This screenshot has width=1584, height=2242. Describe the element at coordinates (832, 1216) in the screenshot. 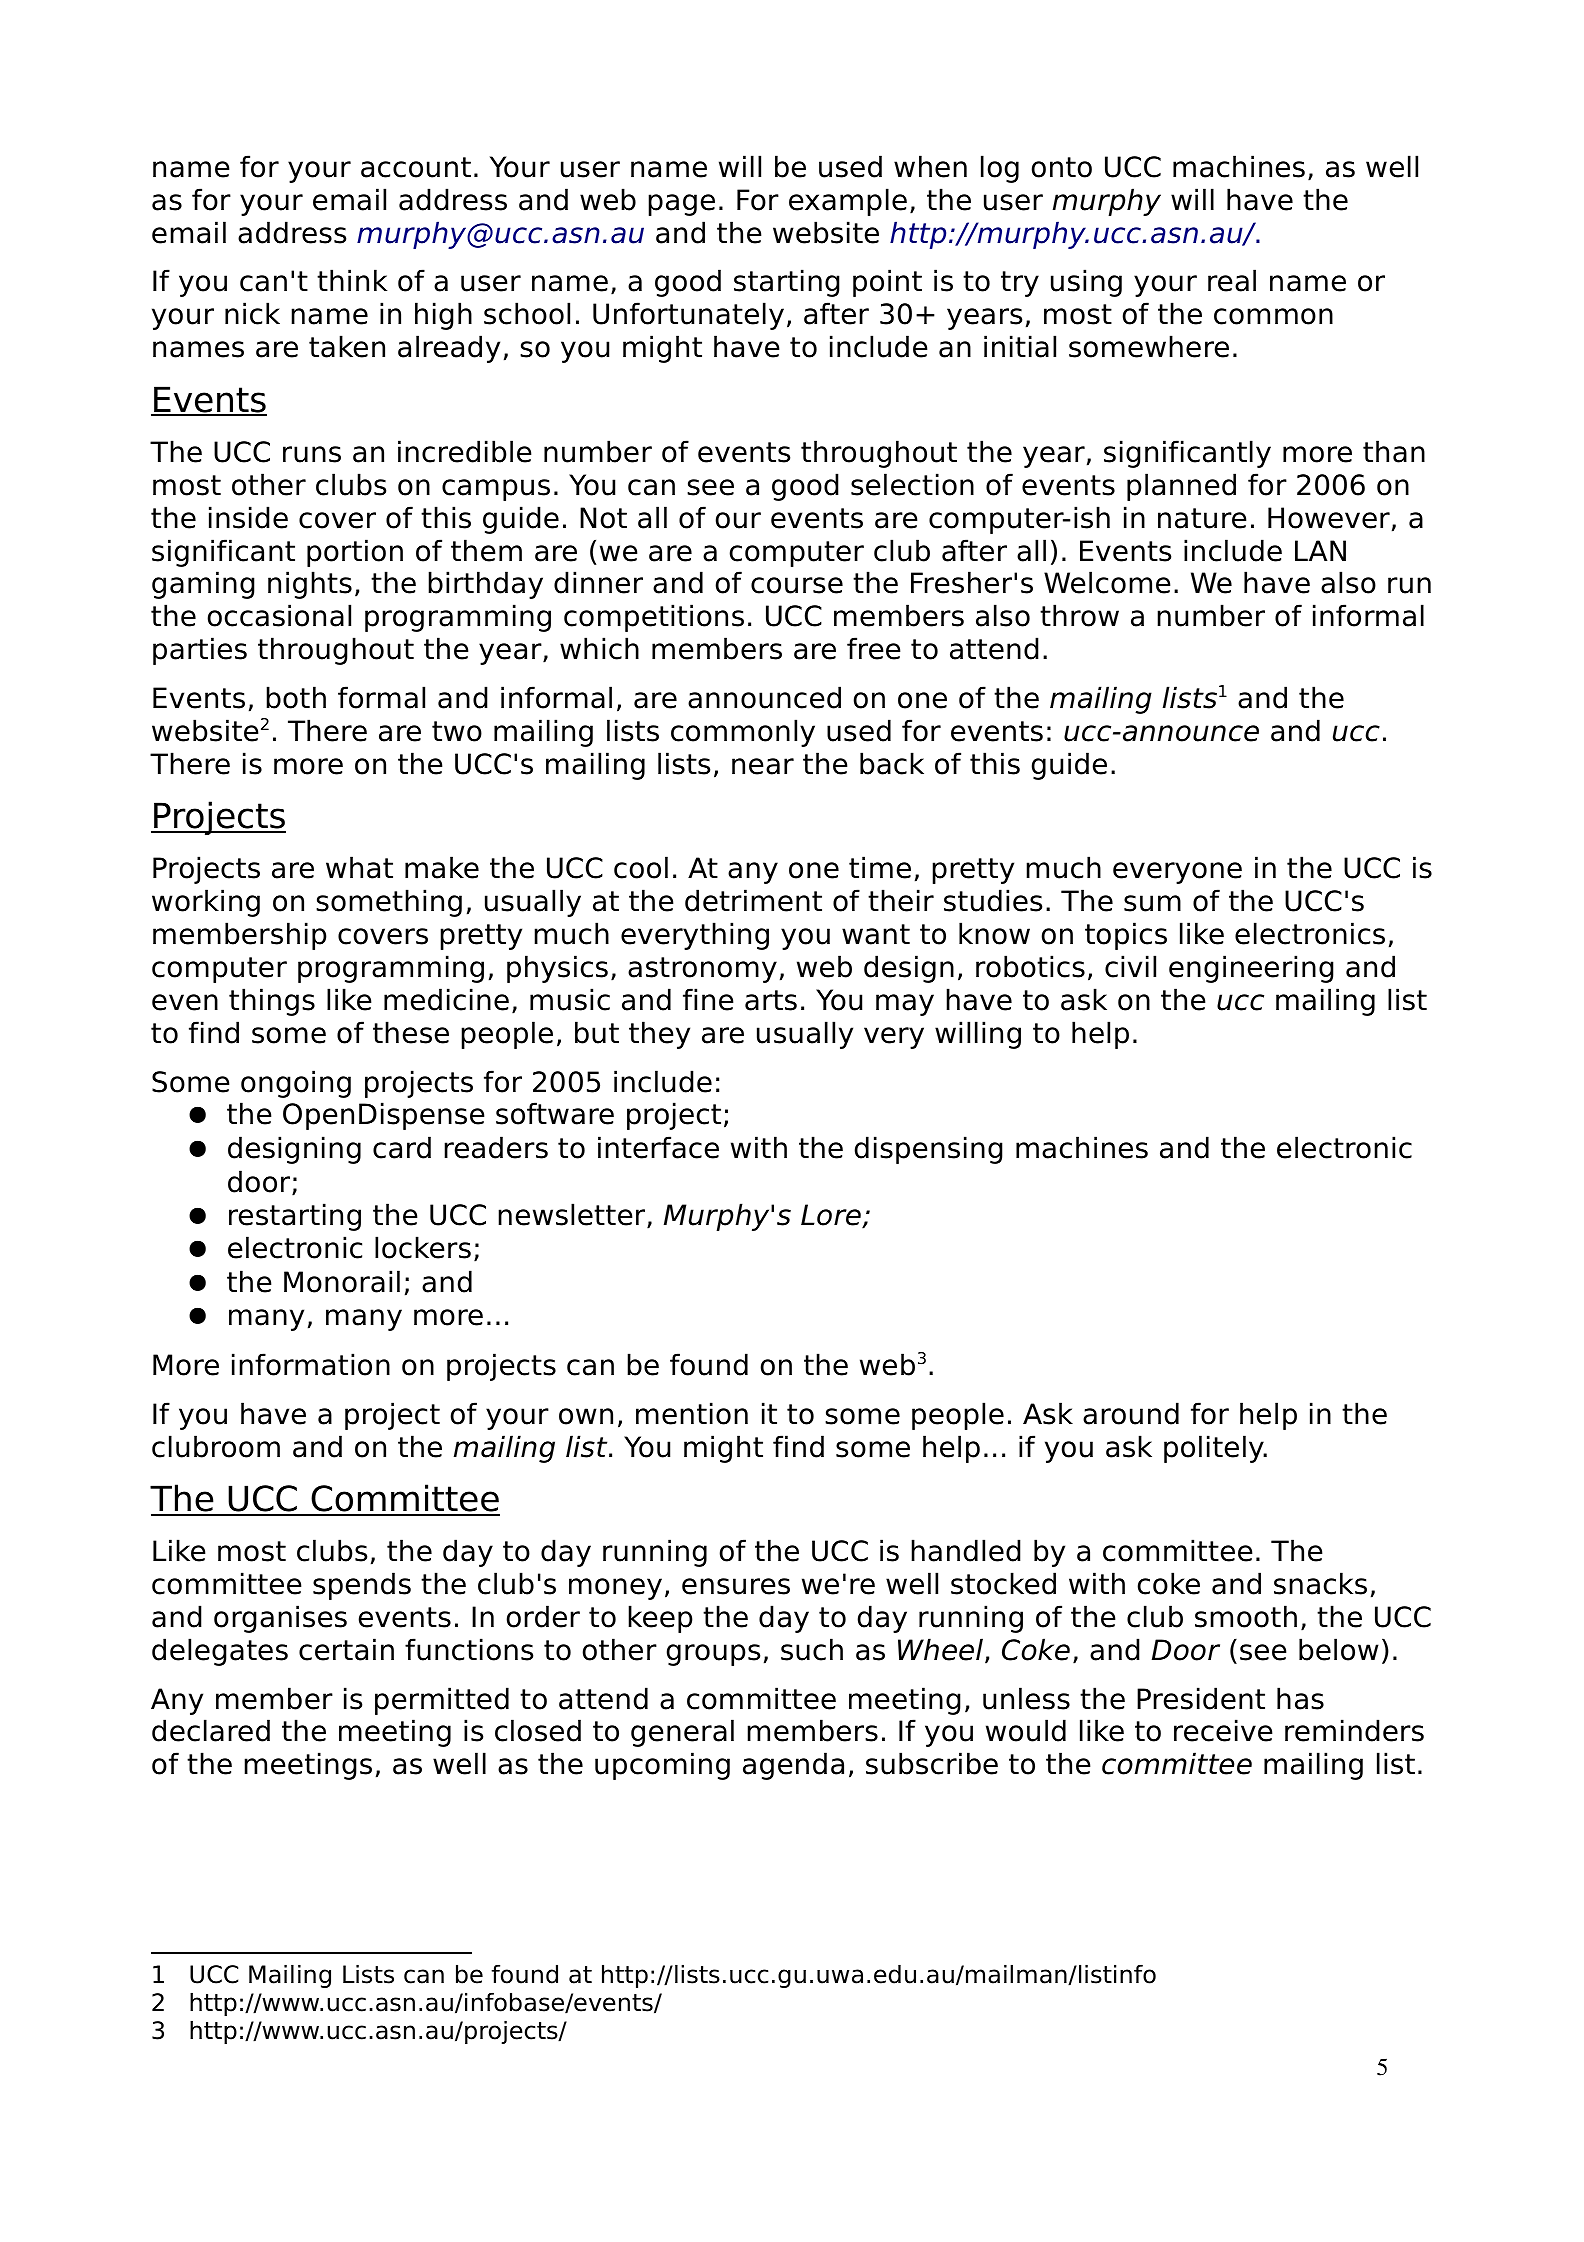

I see `Lore` at that location.
